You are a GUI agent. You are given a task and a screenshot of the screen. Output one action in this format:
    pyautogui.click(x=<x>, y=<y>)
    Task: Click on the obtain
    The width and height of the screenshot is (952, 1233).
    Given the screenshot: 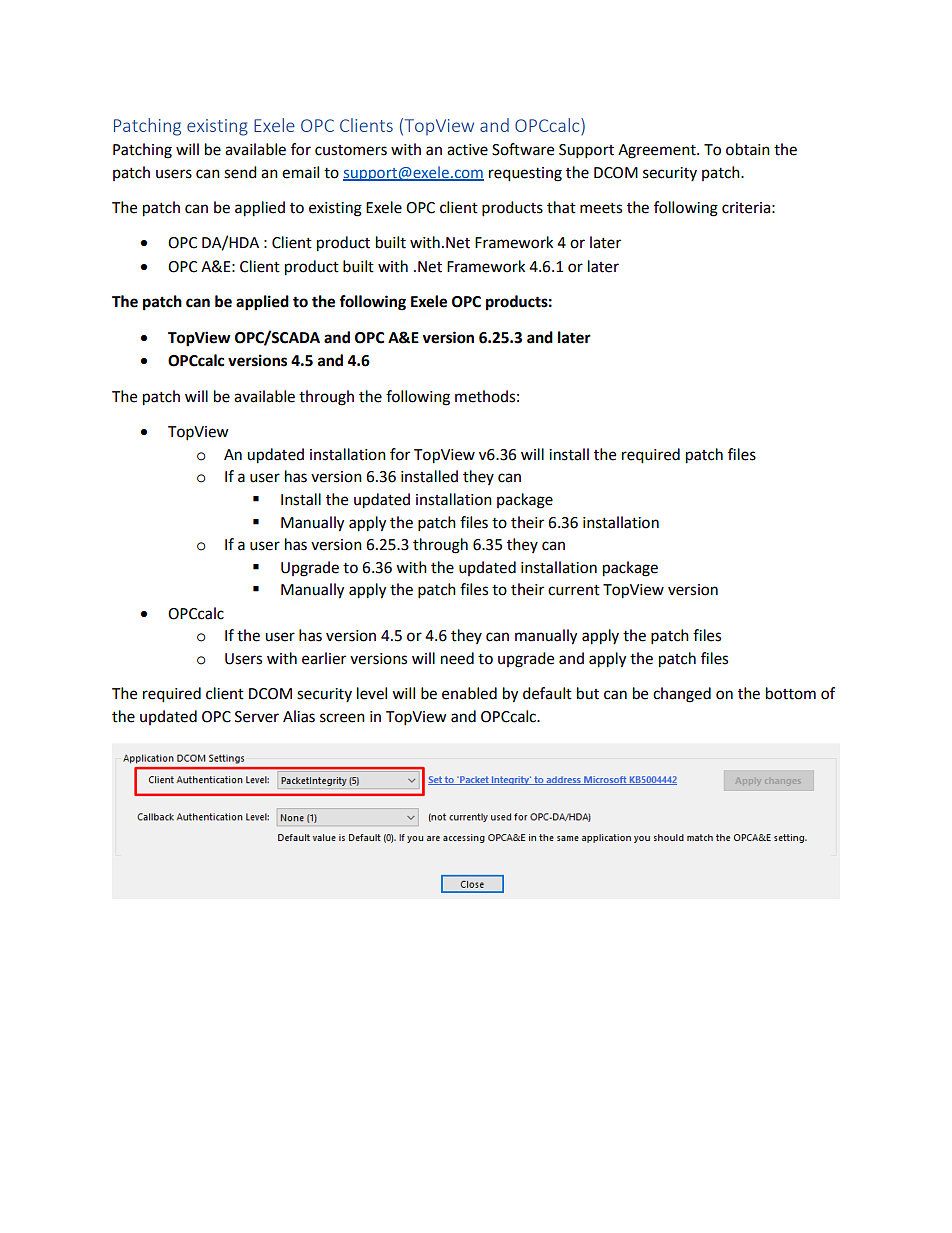 What is the action you would take?
    pyautogui.click(x=748, y=149)
